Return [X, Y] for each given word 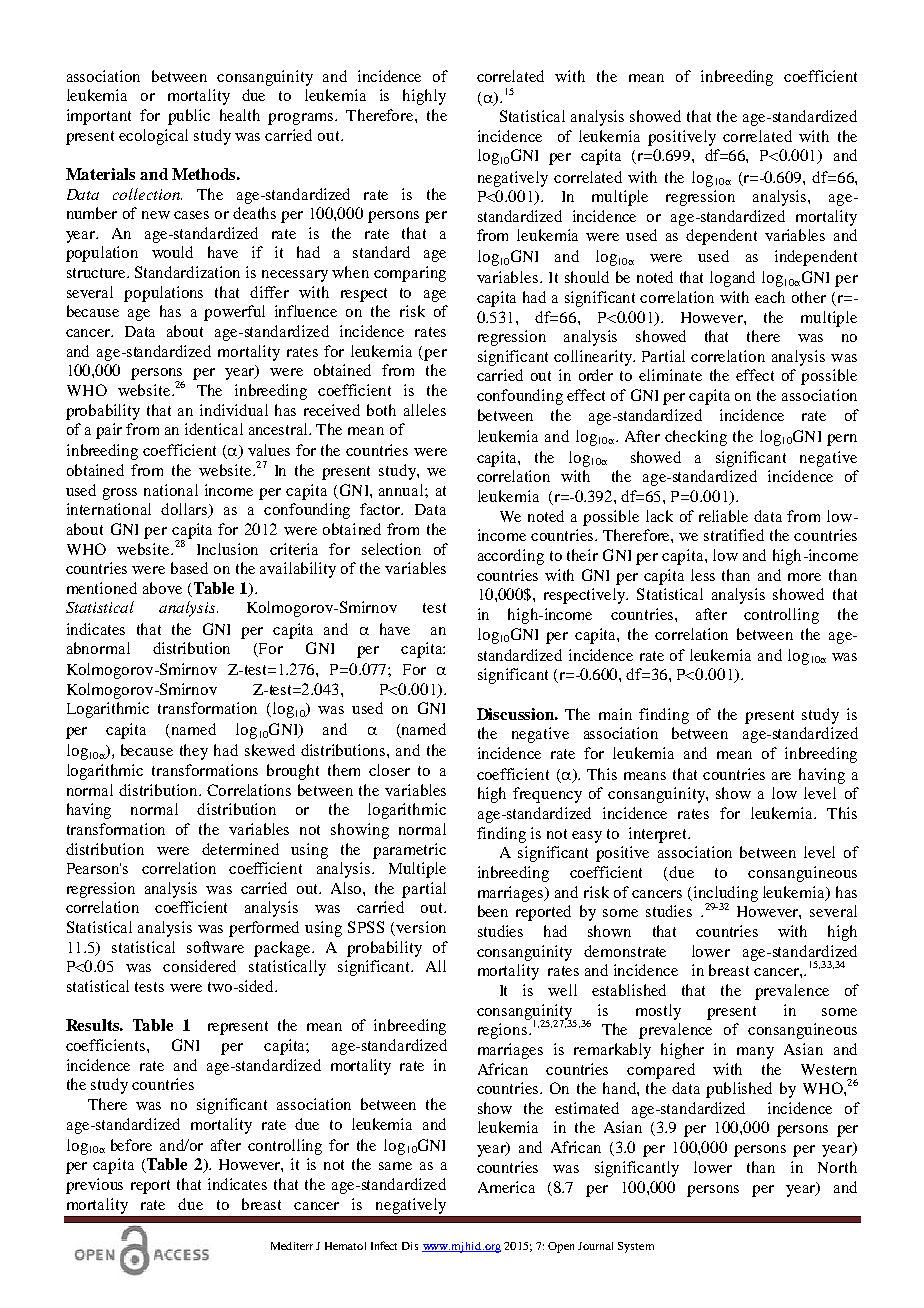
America [506, 1187]
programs [302, 119]
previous [94, 1186]
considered [199, 966]
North [837, 1167]
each [770, 297]
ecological [153, 137]
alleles [425, 410]
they [194, 752]
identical [214, 429]
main [615, 714]
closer [389, 770]
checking [696, 438]
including [726, 895]
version [421, 927]
